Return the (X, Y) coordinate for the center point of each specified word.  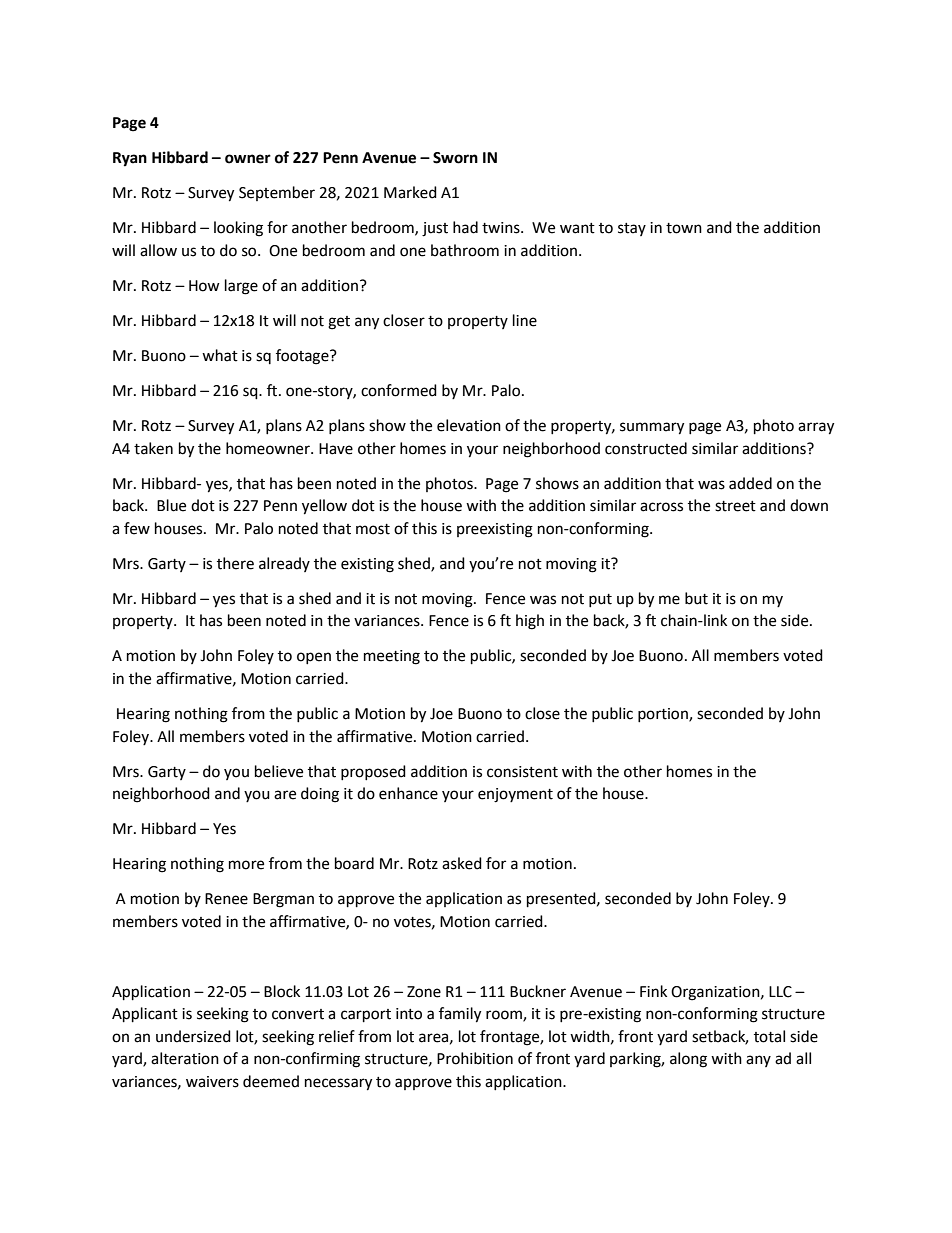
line (525, 320)
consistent (522, 772)
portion (664, 715)
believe (279, 771)
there (235, 563)
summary (652, 428)
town (684, 228)
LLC (780, 992)
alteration (185, 1058)
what (220, 355)
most (373, 529)
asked (462, 863)
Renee (226, 899)
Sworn (455, 158)
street (735, 506)
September (277, 193)
